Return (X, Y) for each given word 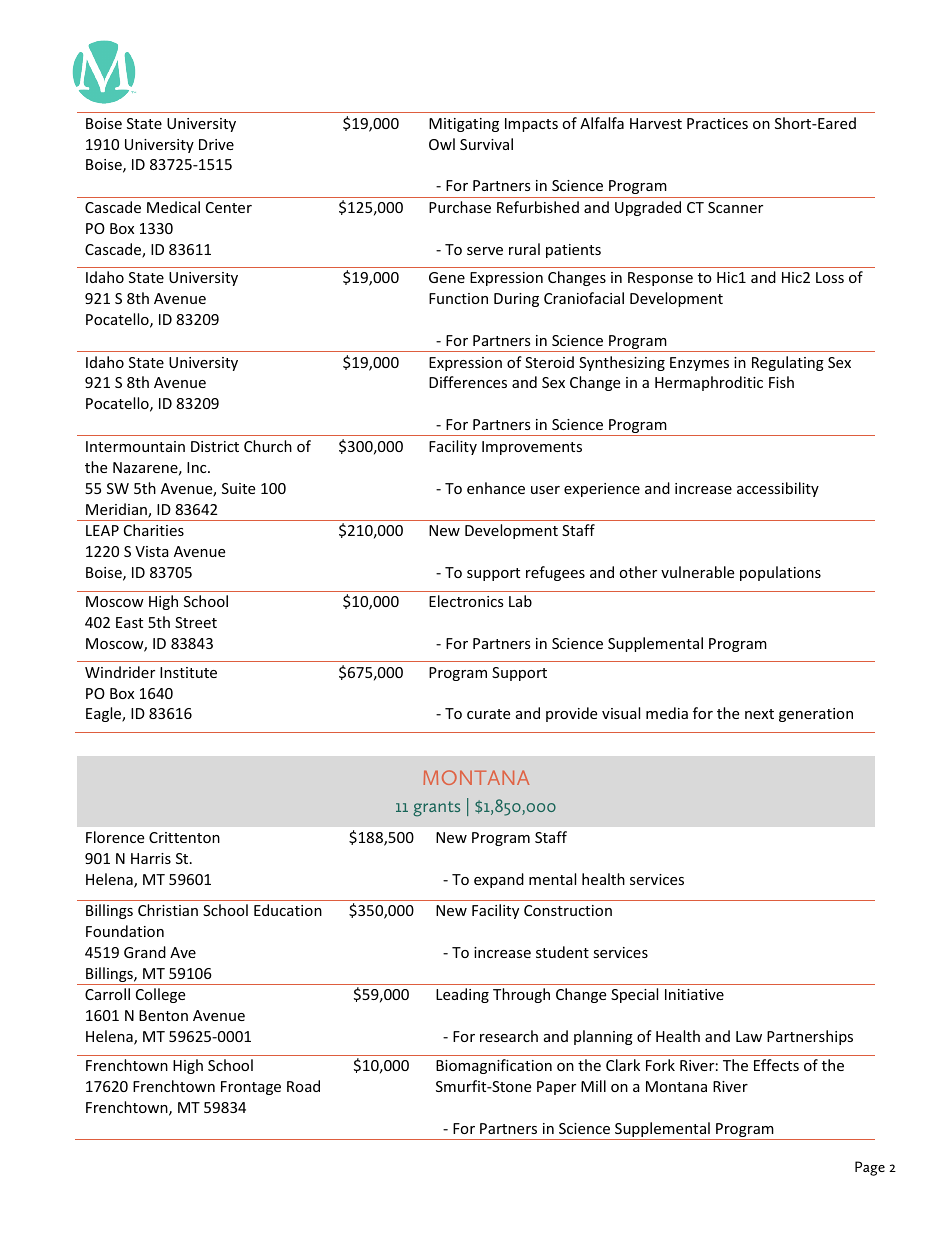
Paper (556, 1088)
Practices (717, 123)
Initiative (694, 994)
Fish (781, 382)
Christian (168, 910)
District (215, 446)
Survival (486, 144)
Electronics (466, 601)
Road (303, 1086)
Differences (468, 382)
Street (196, 622)
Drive (216, 144)
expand (499, 880)
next (759, 714)
